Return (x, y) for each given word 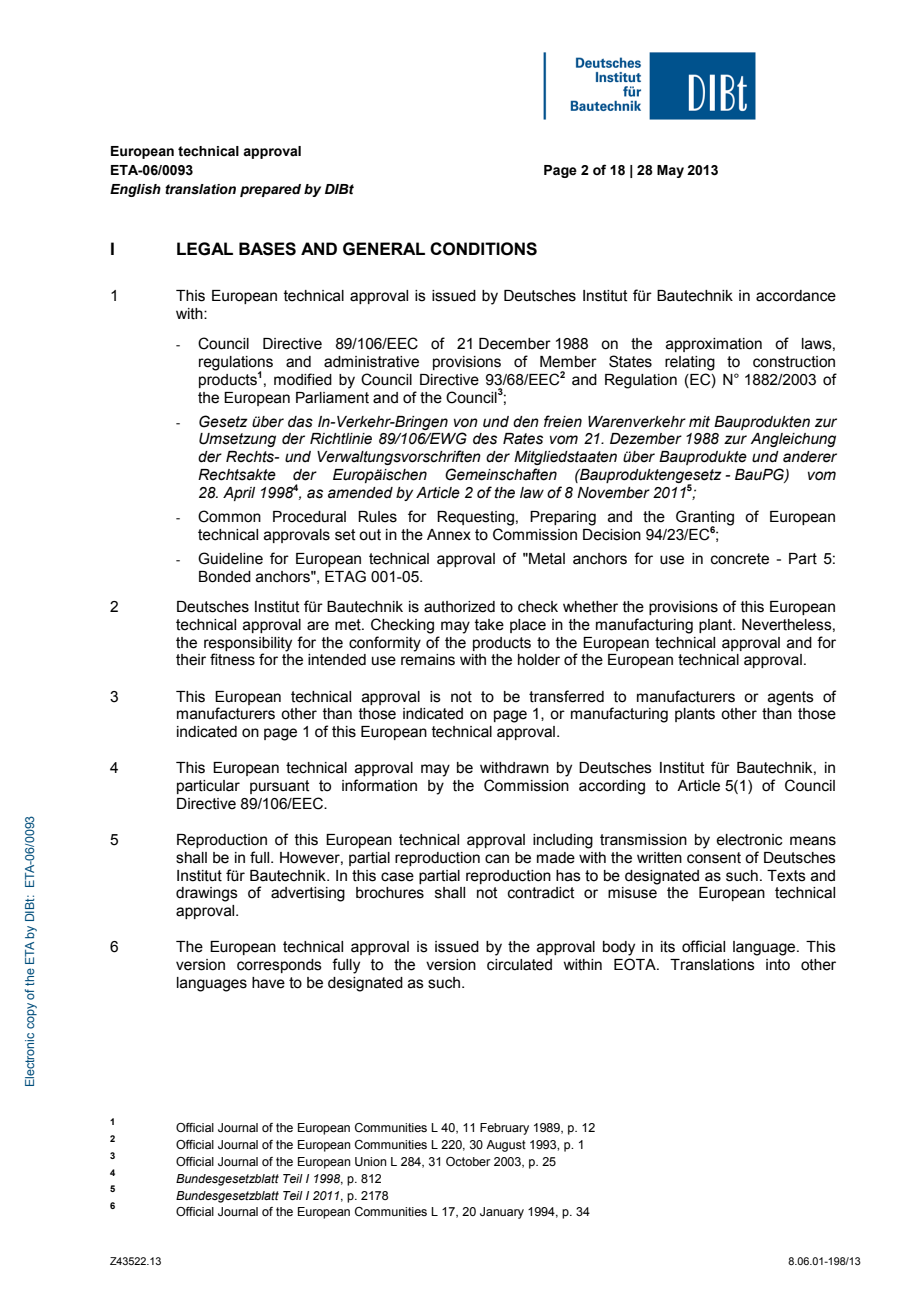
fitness (232, 659)
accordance (796, 296)
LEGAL (205, 249)
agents (791, 698)
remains (428, 660)
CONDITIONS (483, 249)
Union (371, 1161)
